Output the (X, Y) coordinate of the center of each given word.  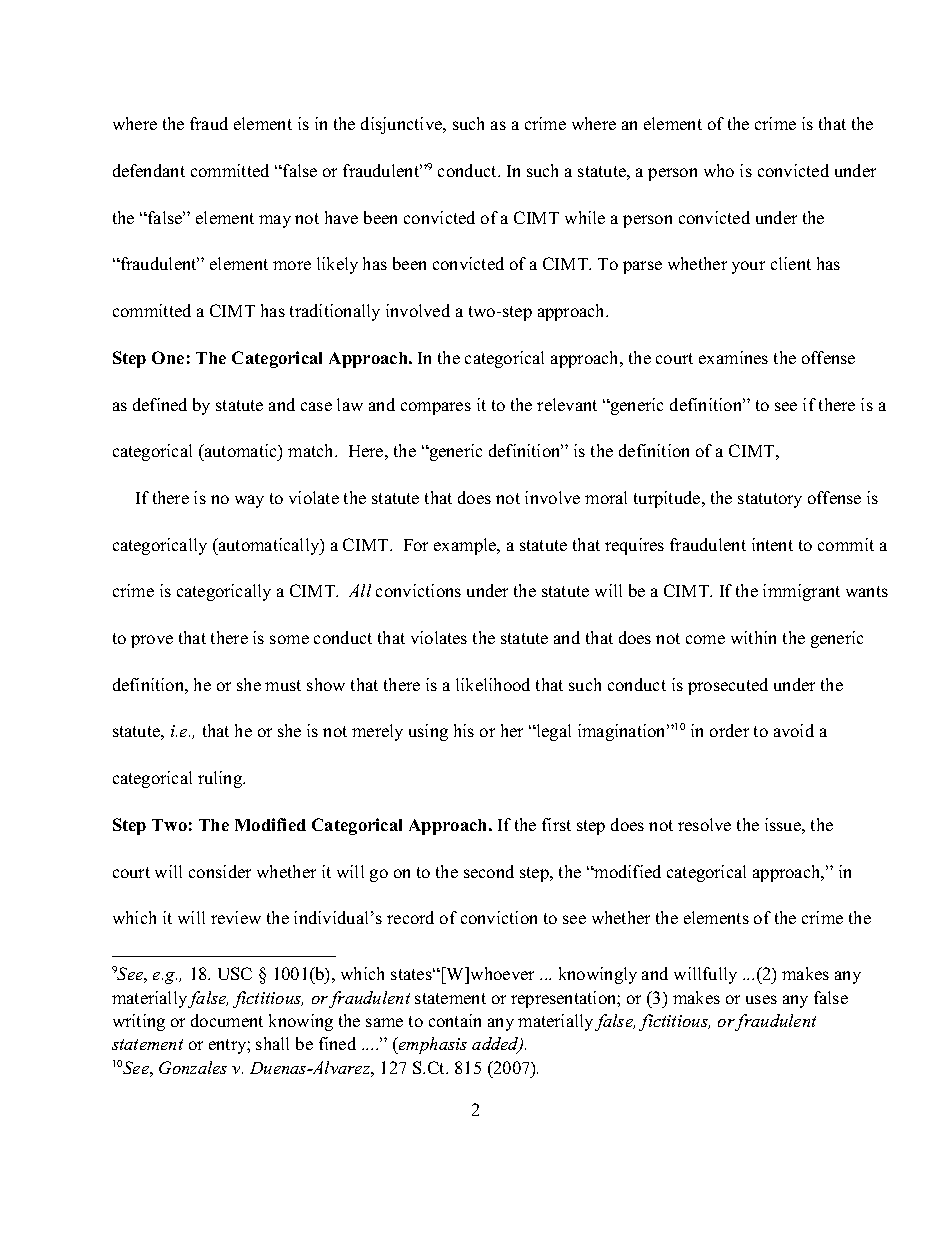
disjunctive (403, 125)
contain (455, 1020)
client (791, 263)
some (289, 639)
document (227, 1020)
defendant (149, 170)
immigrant (801, 592)
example (466, 546)
